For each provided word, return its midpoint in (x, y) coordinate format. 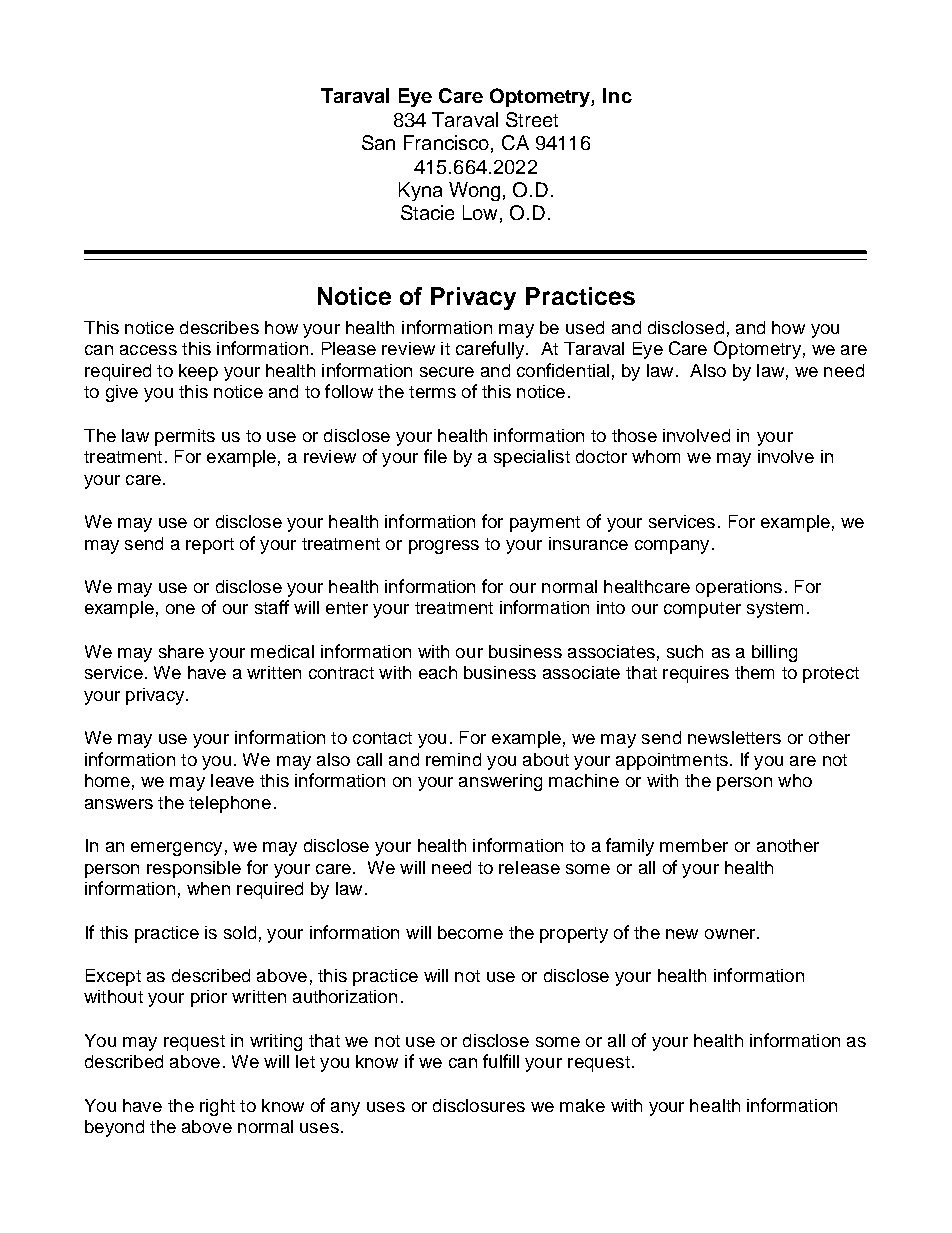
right (217, 1107)
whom (656, 456)
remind (453, 759)
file (435, 456)
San (378, 142)
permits (185, 437)
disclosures (479, 1105)
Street (532, 119)
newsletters (734, 737)
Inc (617, 95)
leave (232, 780)
